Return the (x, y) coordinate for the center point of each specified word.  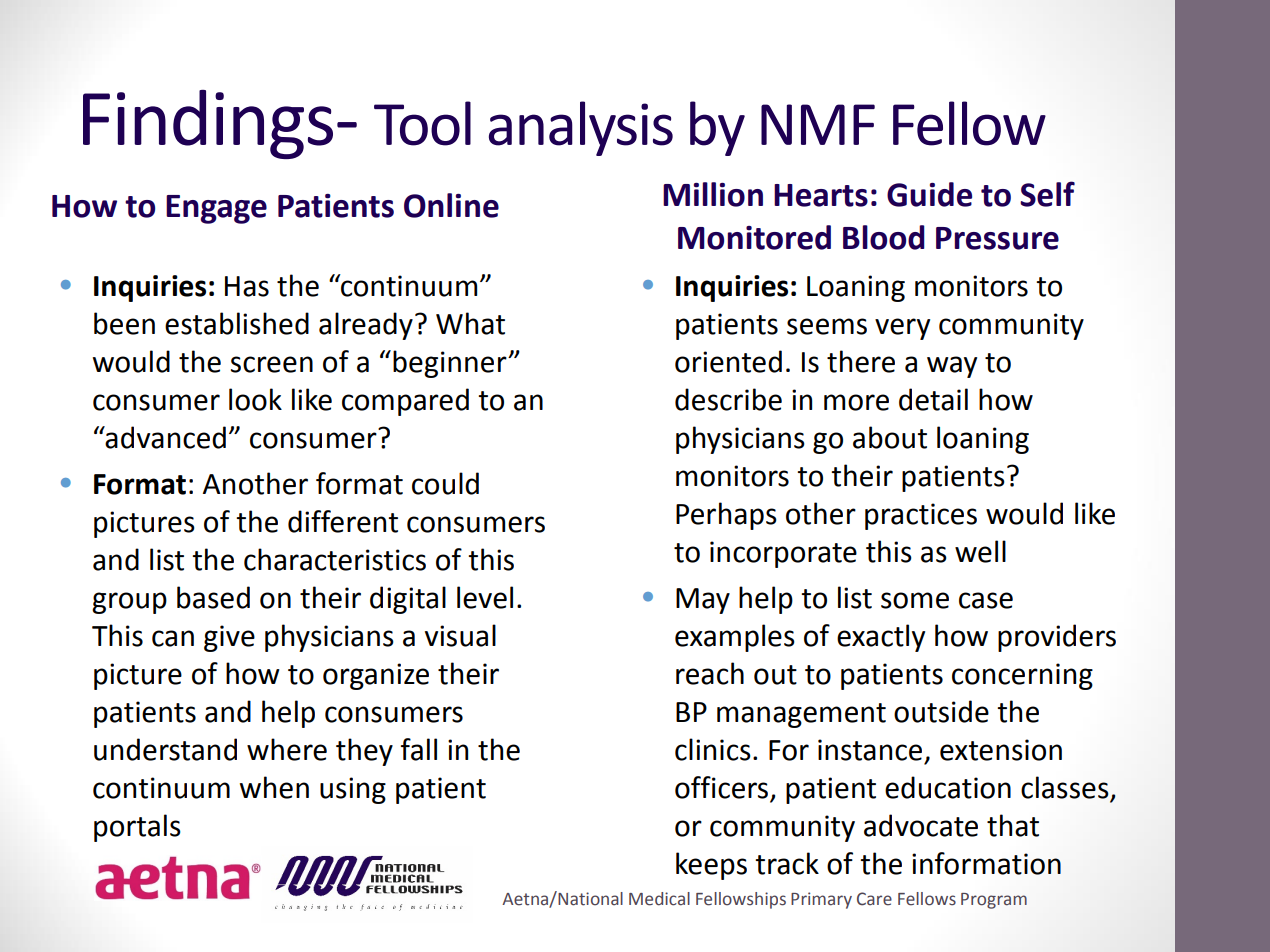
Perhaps (726, 516)
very (902, 329)
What (470, 323)
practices (921, 516)
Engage (216, 209)
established (237, 323)
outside (941, 711)
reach (710, 673)
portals (137, 828)
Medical (659, 899)
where (287, 749)
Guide (929, 194)
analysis (581, 128)
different (343, 521)
